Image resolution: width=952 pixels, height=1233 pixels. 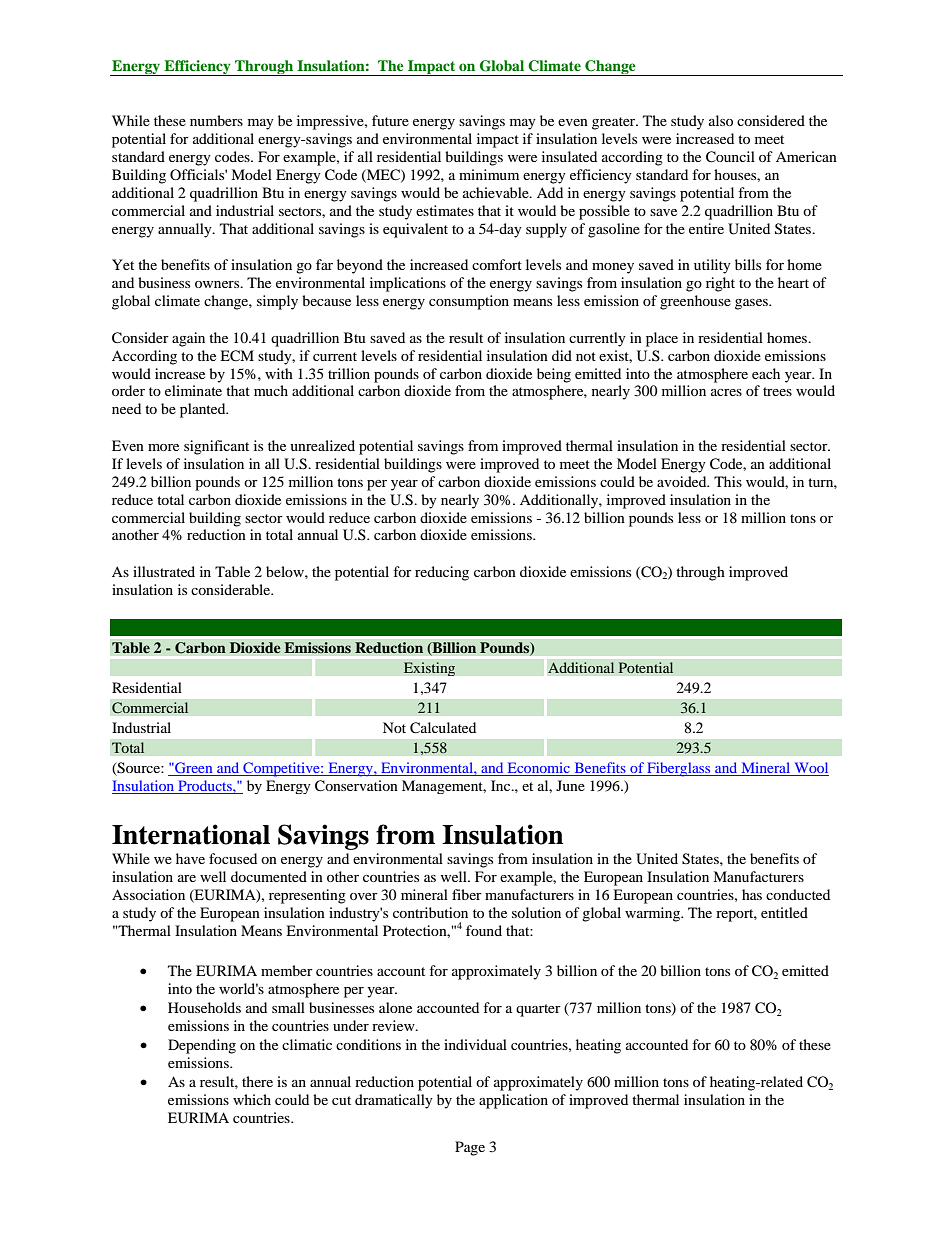 I want to click on Council, so click(x=730, y=157).
